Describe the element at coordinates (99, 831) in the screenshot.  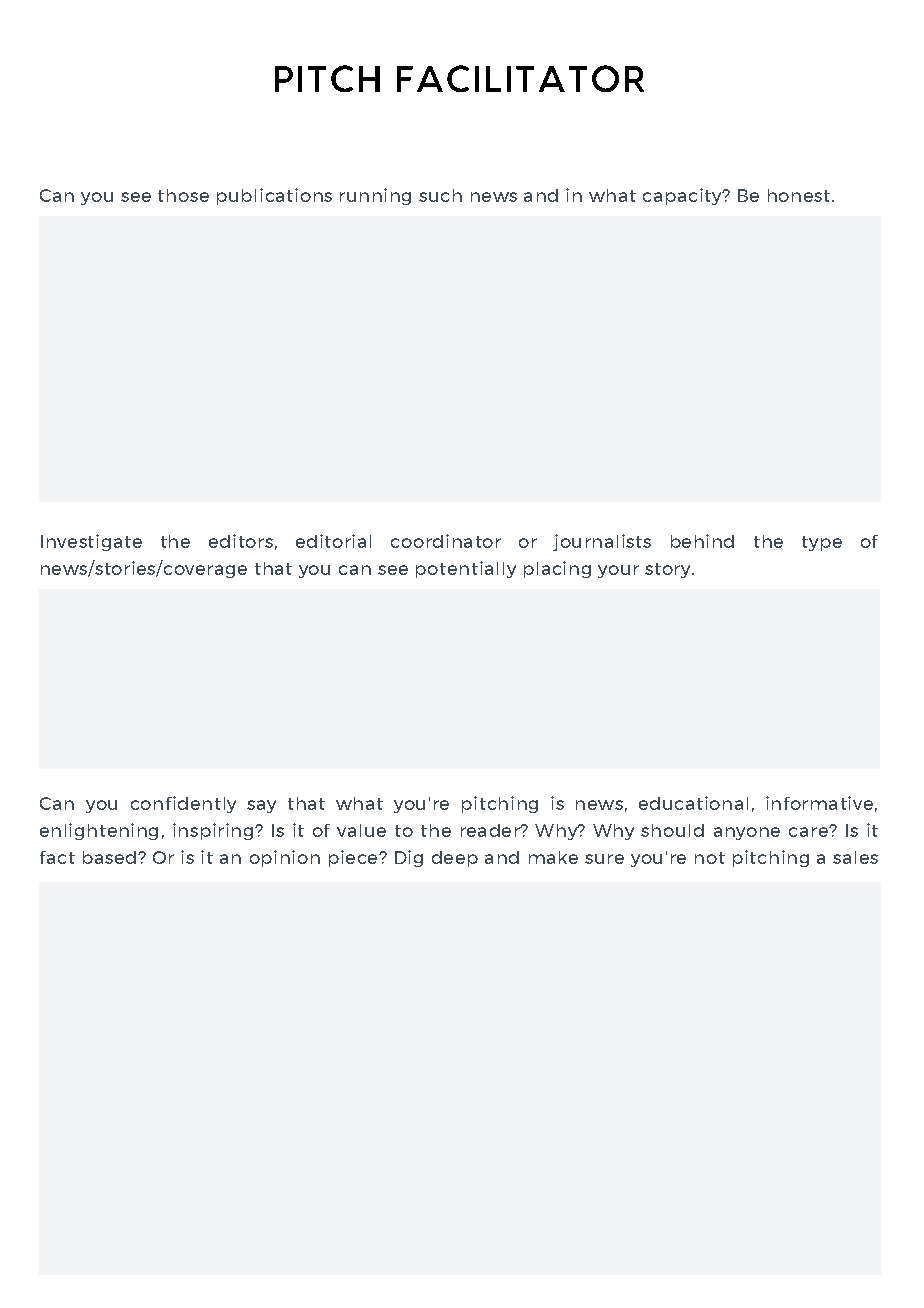
I see `enlightening` at that location.
